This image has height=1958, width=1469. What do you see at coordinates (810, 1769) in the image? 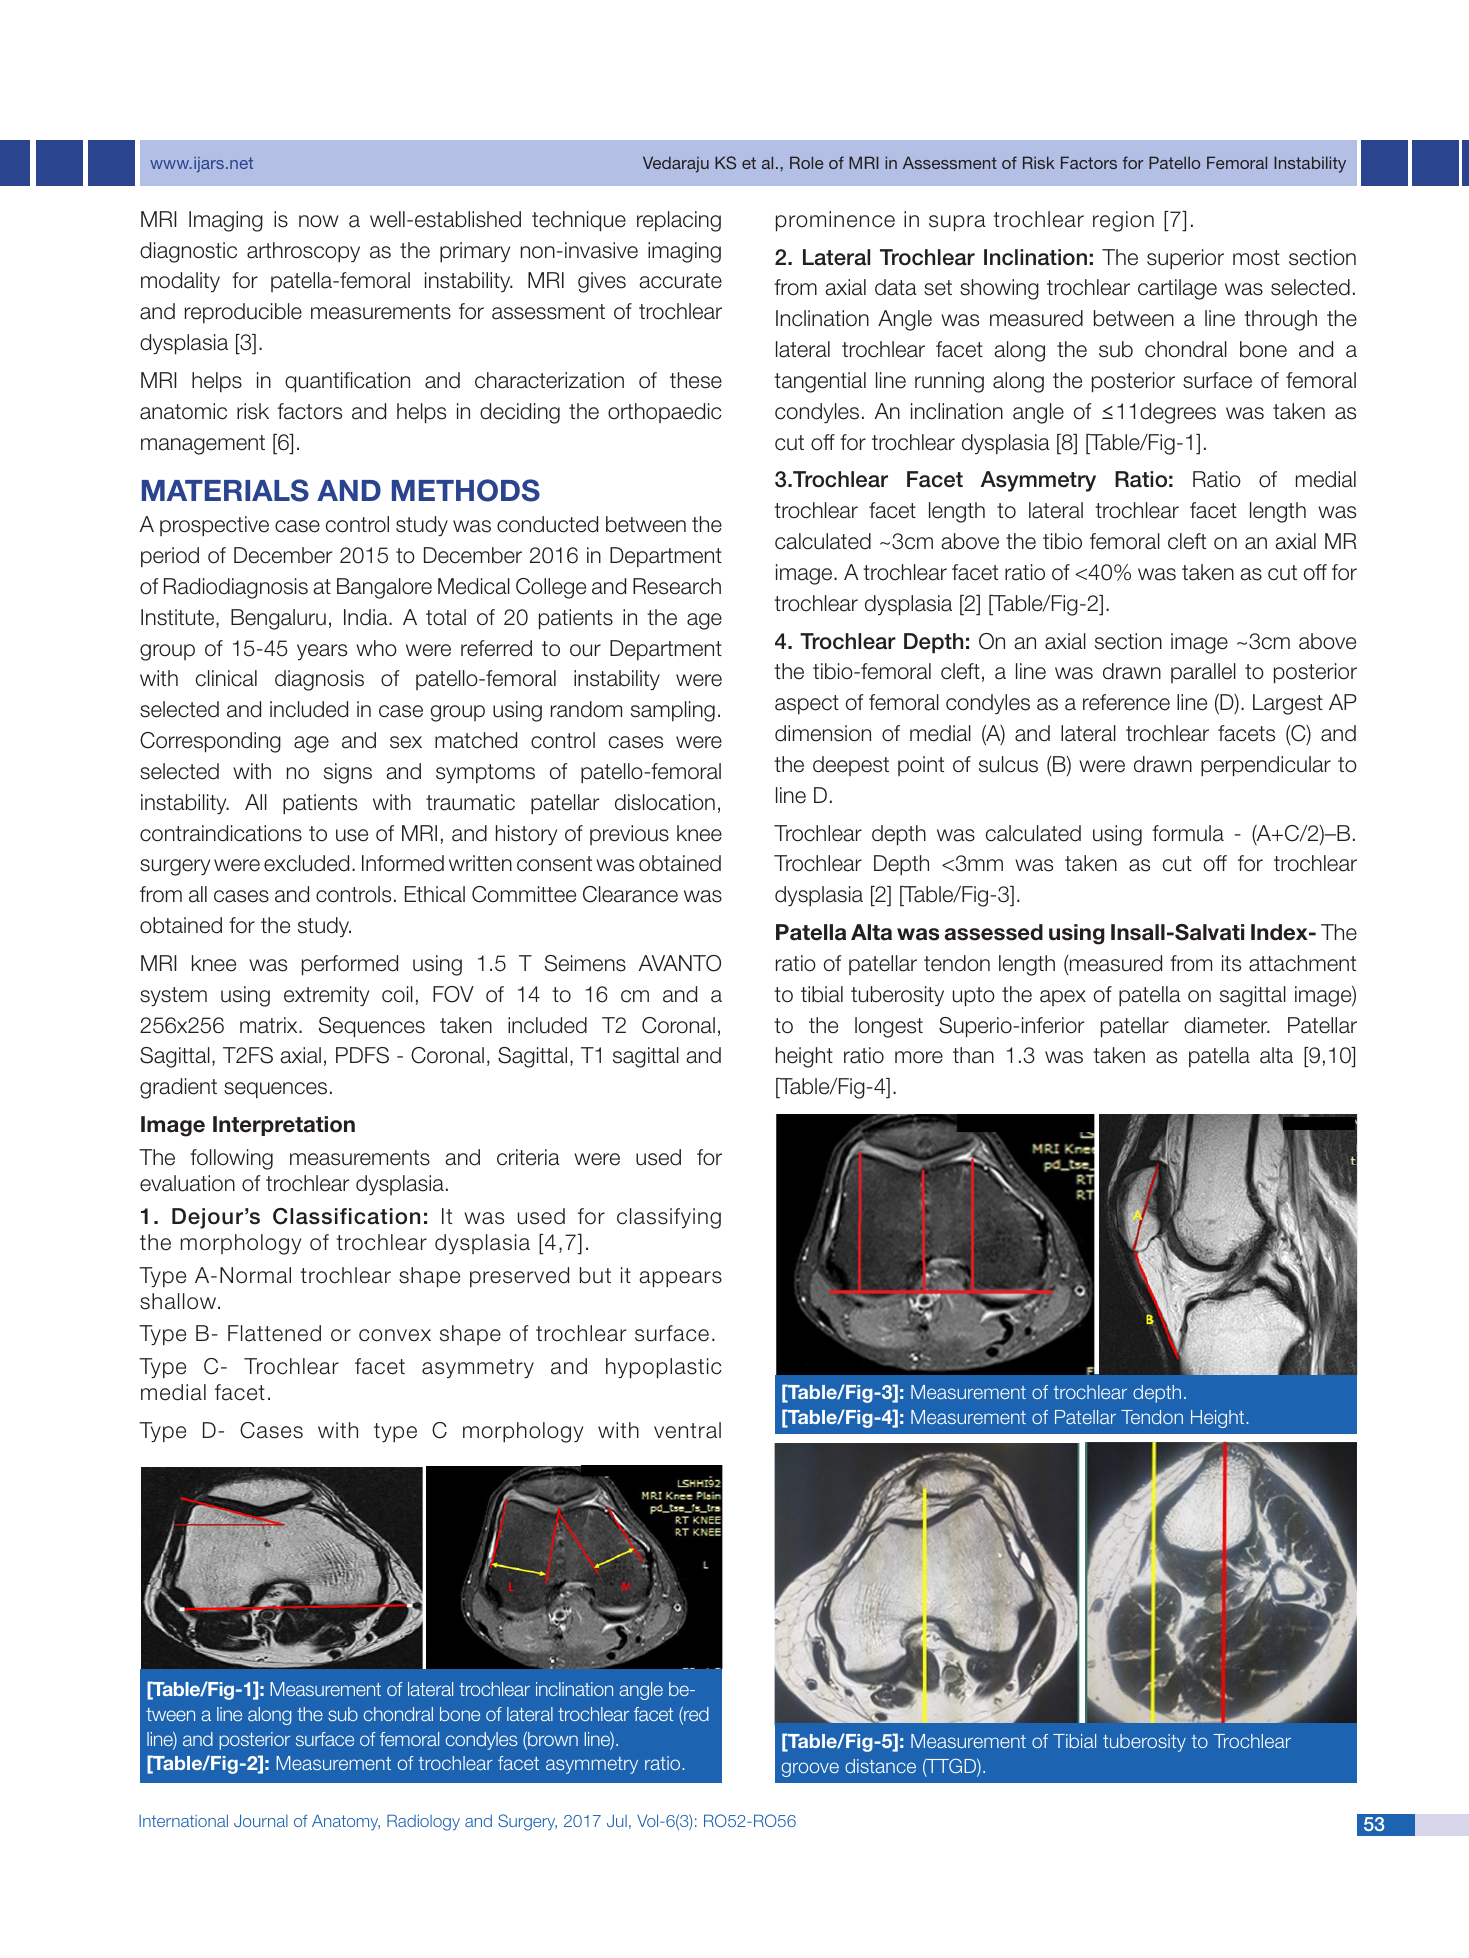
I see `groove` at bounding box center [810, 1769].
